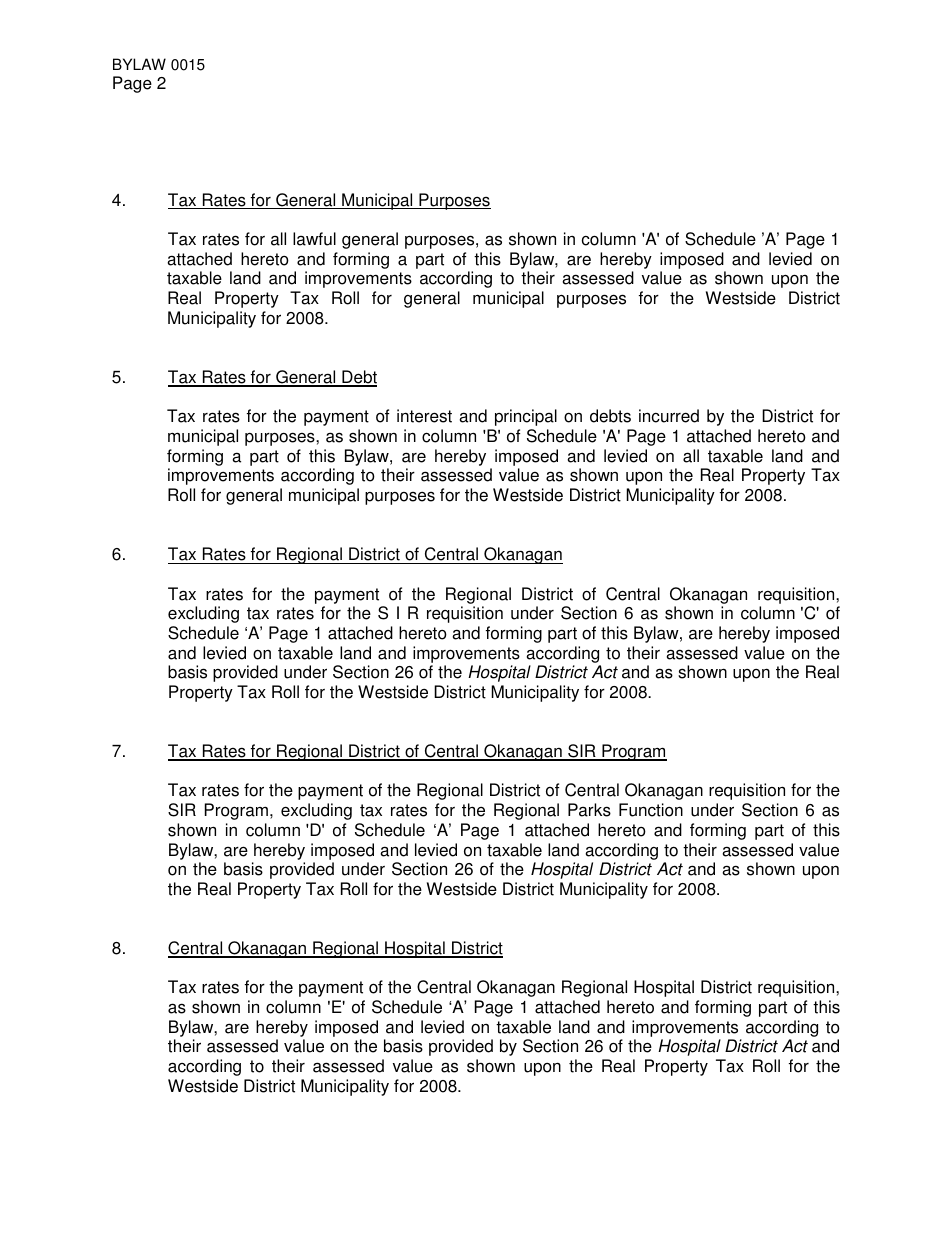 The image size is (952, 1233). What do you see at coordinates (526, 417) in the image?
I see `principal` at bounding box center [526, 417].
